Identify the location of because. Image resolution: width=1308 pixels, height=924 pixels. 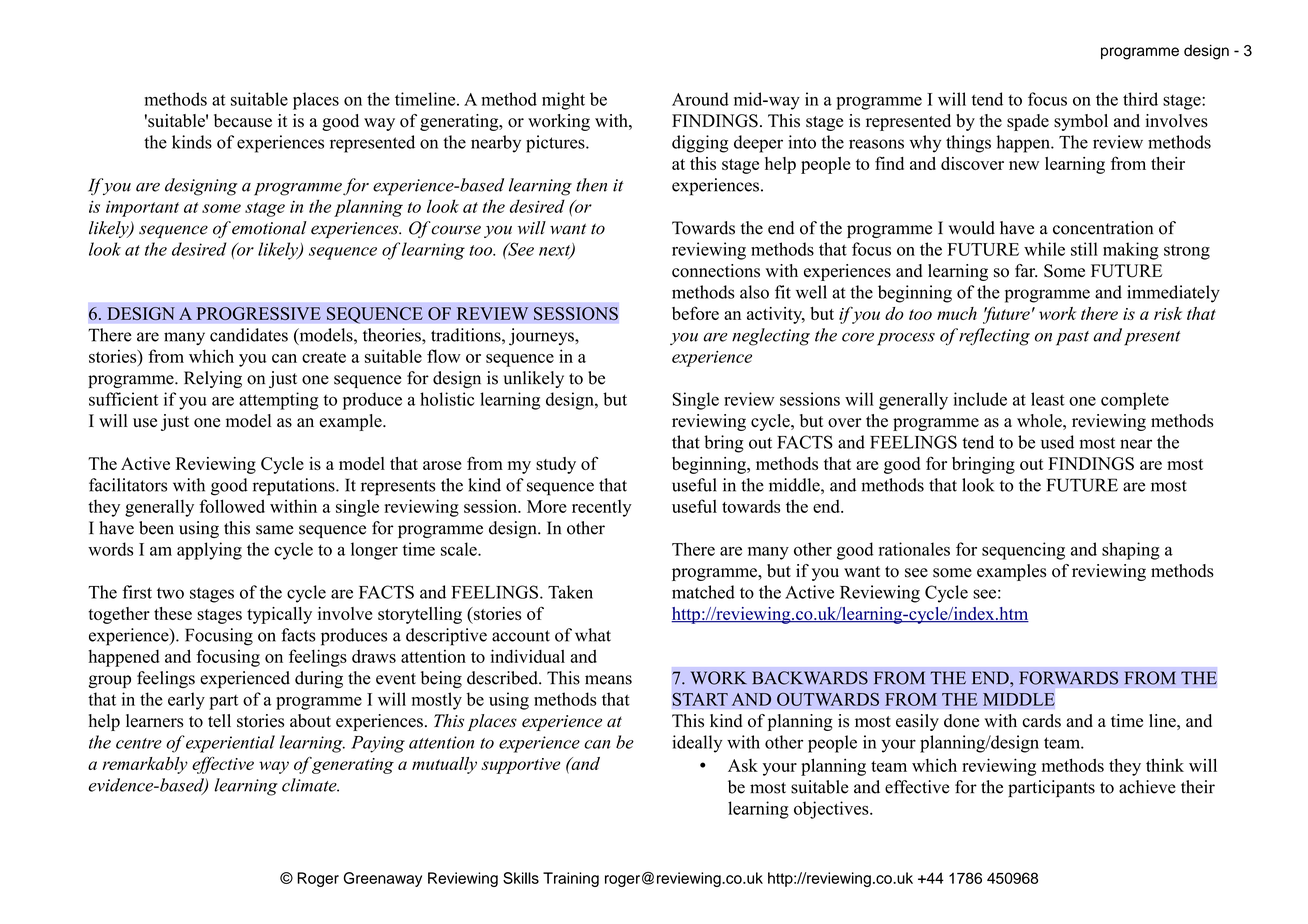
(243, 121).
